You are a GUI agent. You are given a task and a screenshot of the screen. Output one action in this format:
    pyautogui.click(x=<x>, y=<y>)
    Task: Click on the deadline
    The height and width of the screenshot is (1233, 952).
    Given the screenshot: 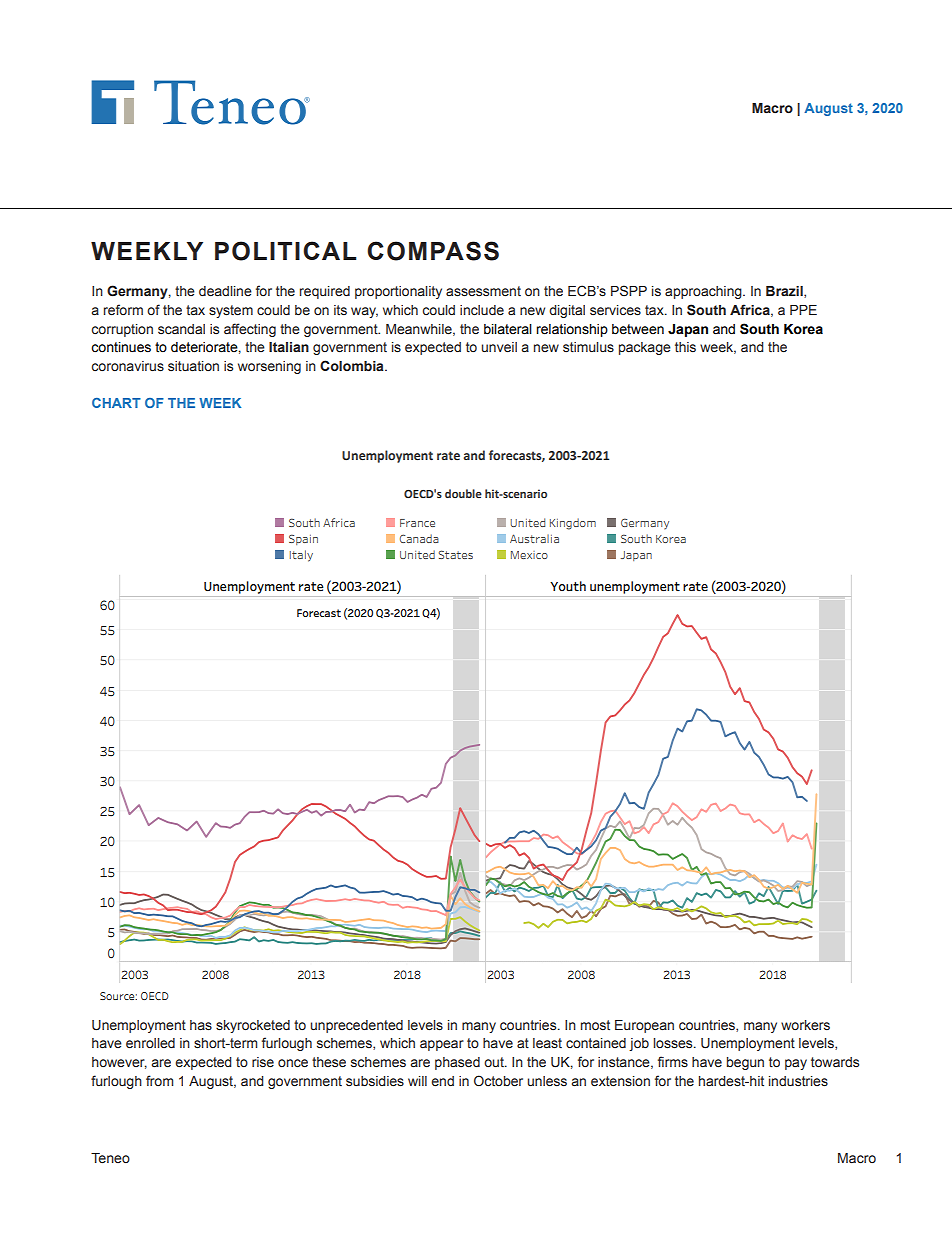 What is the action you would take?
    pyautogui.click(x=225, y=291)
